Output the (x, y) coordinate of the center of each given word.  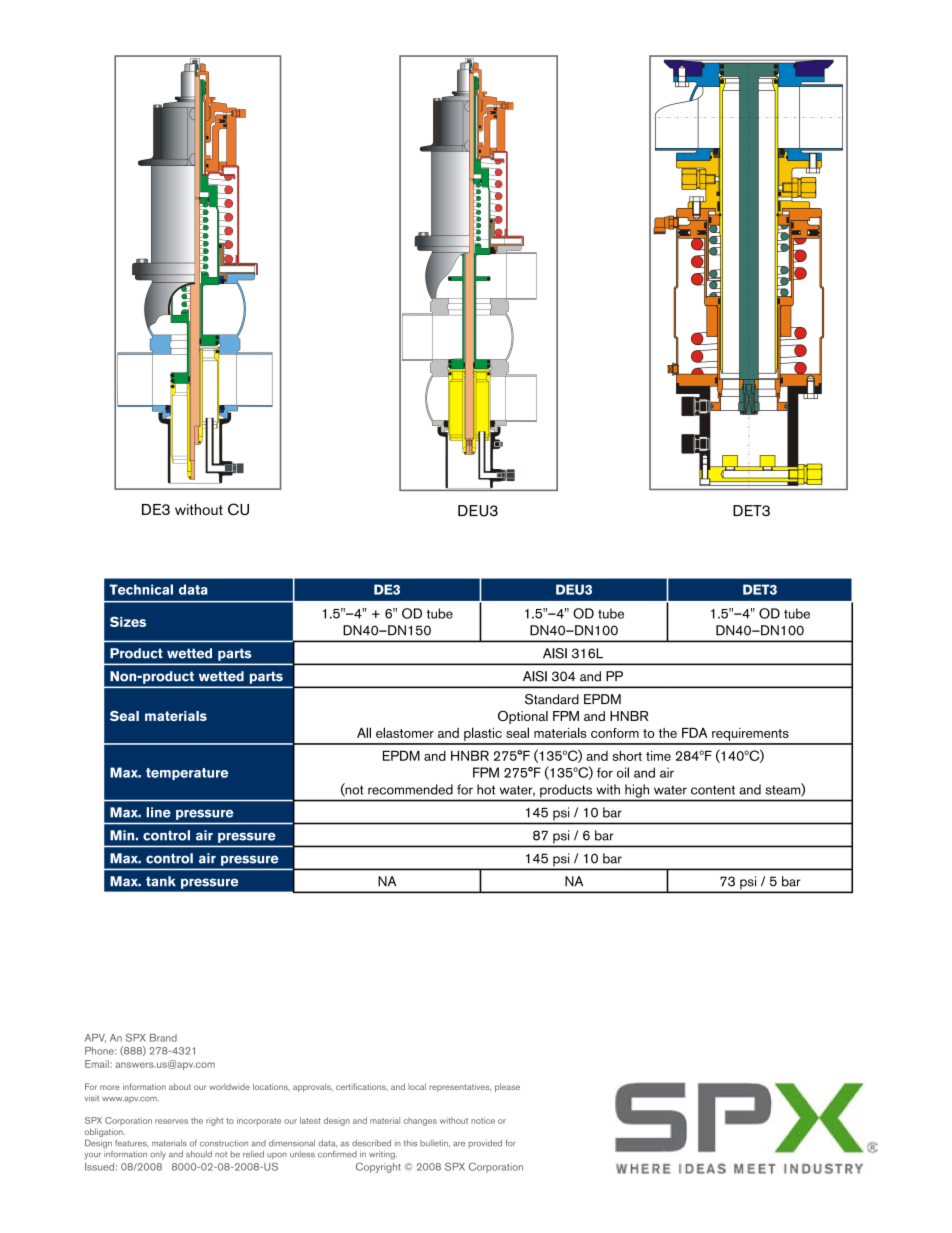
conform (615, 733)
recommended (410, 789)
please (507, 1087)
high (637, 791)
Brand (163, 1038)
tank (161, 881)
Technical (141, 589)
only (158, 1155)
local (417, 1086)
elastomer (405, 732)
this (410, 1143)
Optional (523, 717)
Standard (552, 699)
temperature (187, 774)
